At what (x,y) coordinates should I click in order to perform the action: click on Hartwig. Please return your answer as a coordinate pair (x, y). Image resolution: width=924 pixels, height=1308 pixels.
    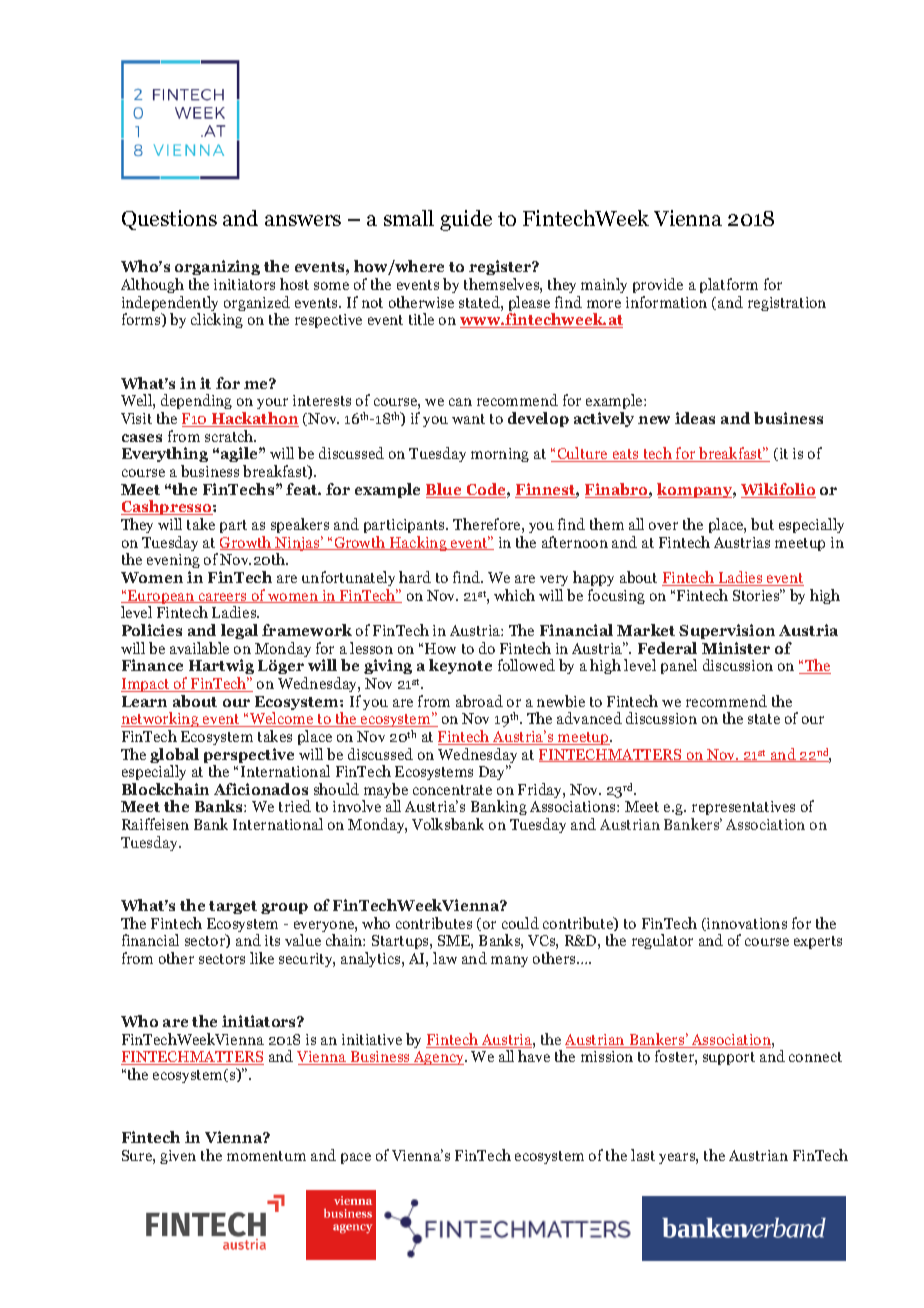
    Looking at the image, I should click on (221, 666).
